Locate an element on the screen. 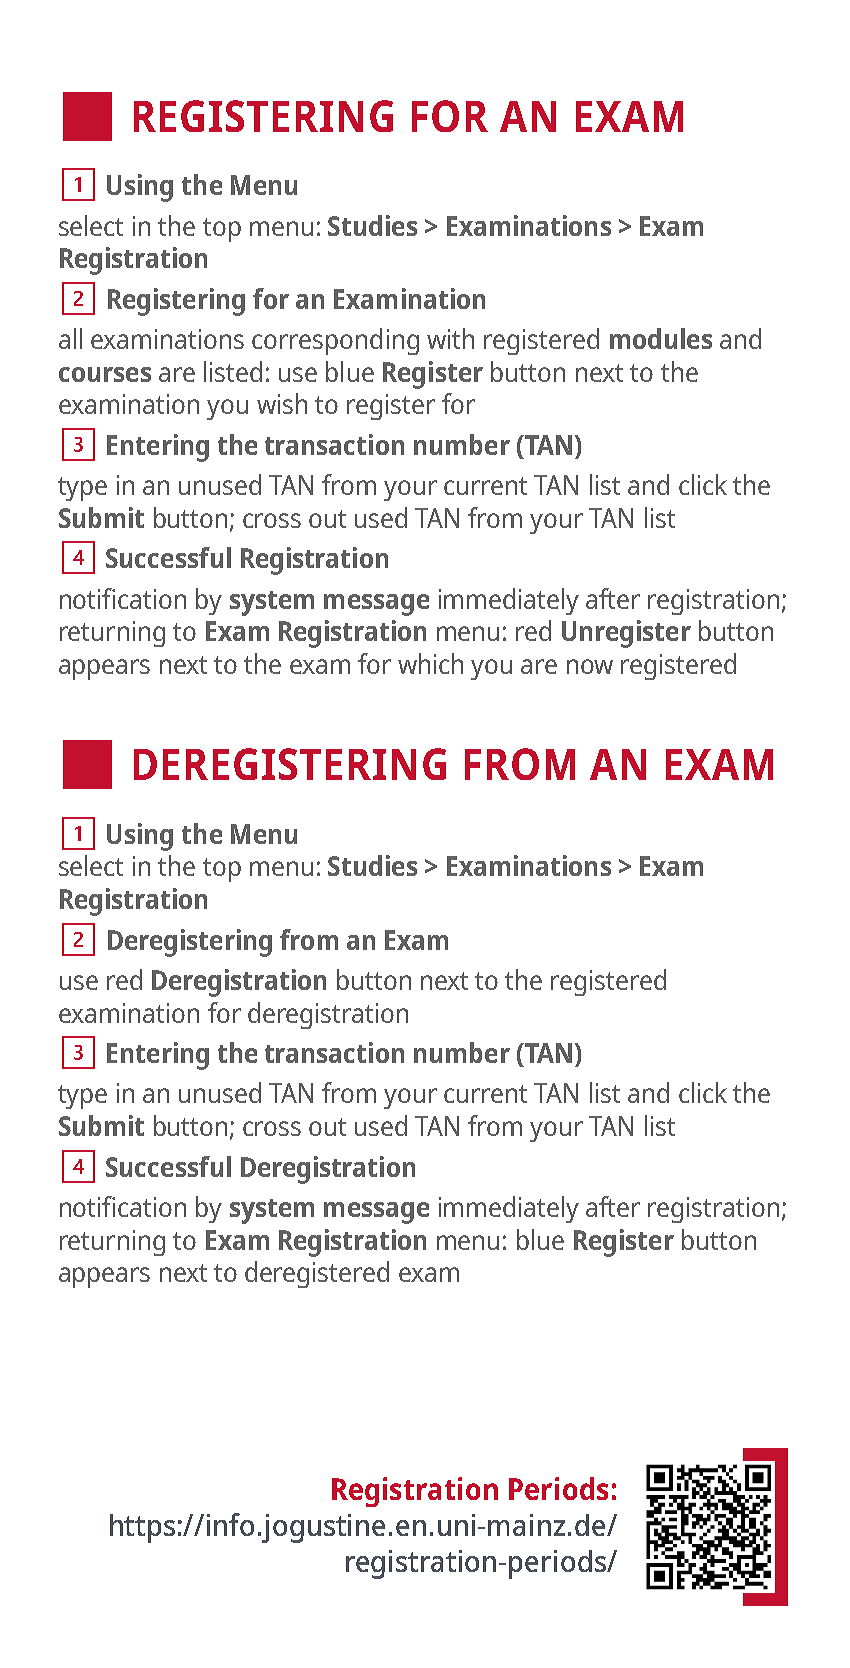 This screenshot has height=1668, width=850. modules is located at coordinates (661, 338).
